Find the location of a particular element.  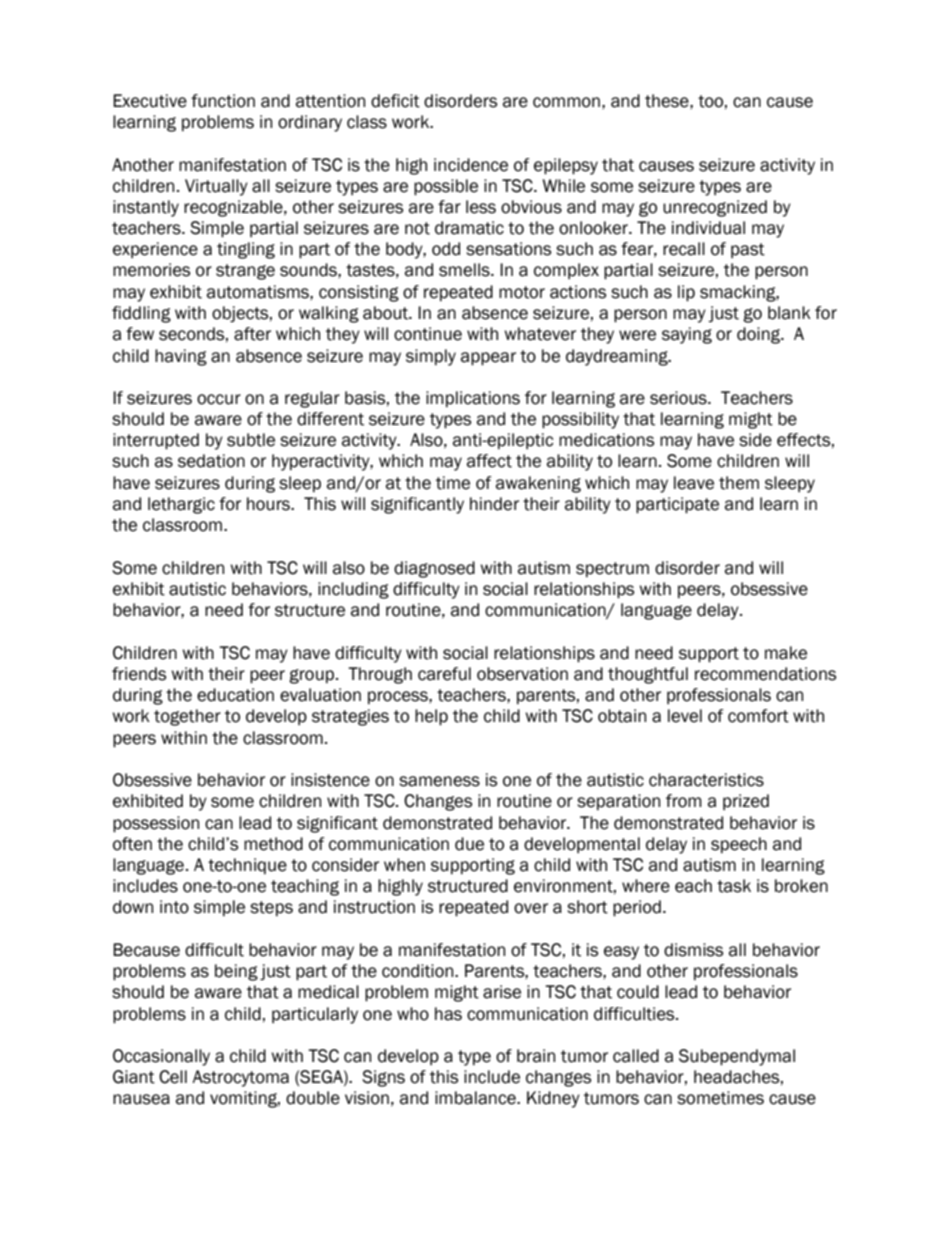

education is located at coordinates (235, 695).
